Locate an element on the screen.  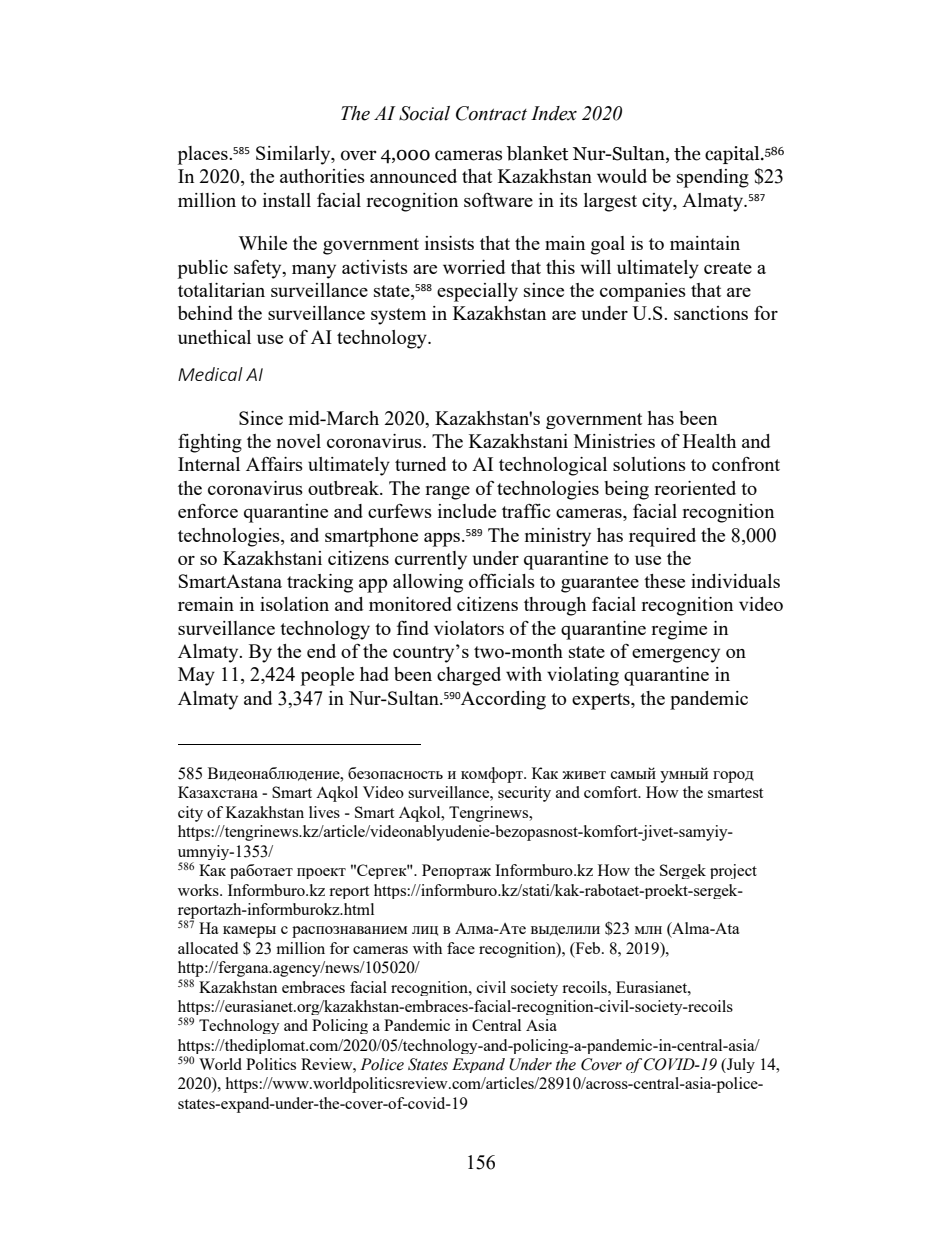
experts is located at coordinates (602, 701).
